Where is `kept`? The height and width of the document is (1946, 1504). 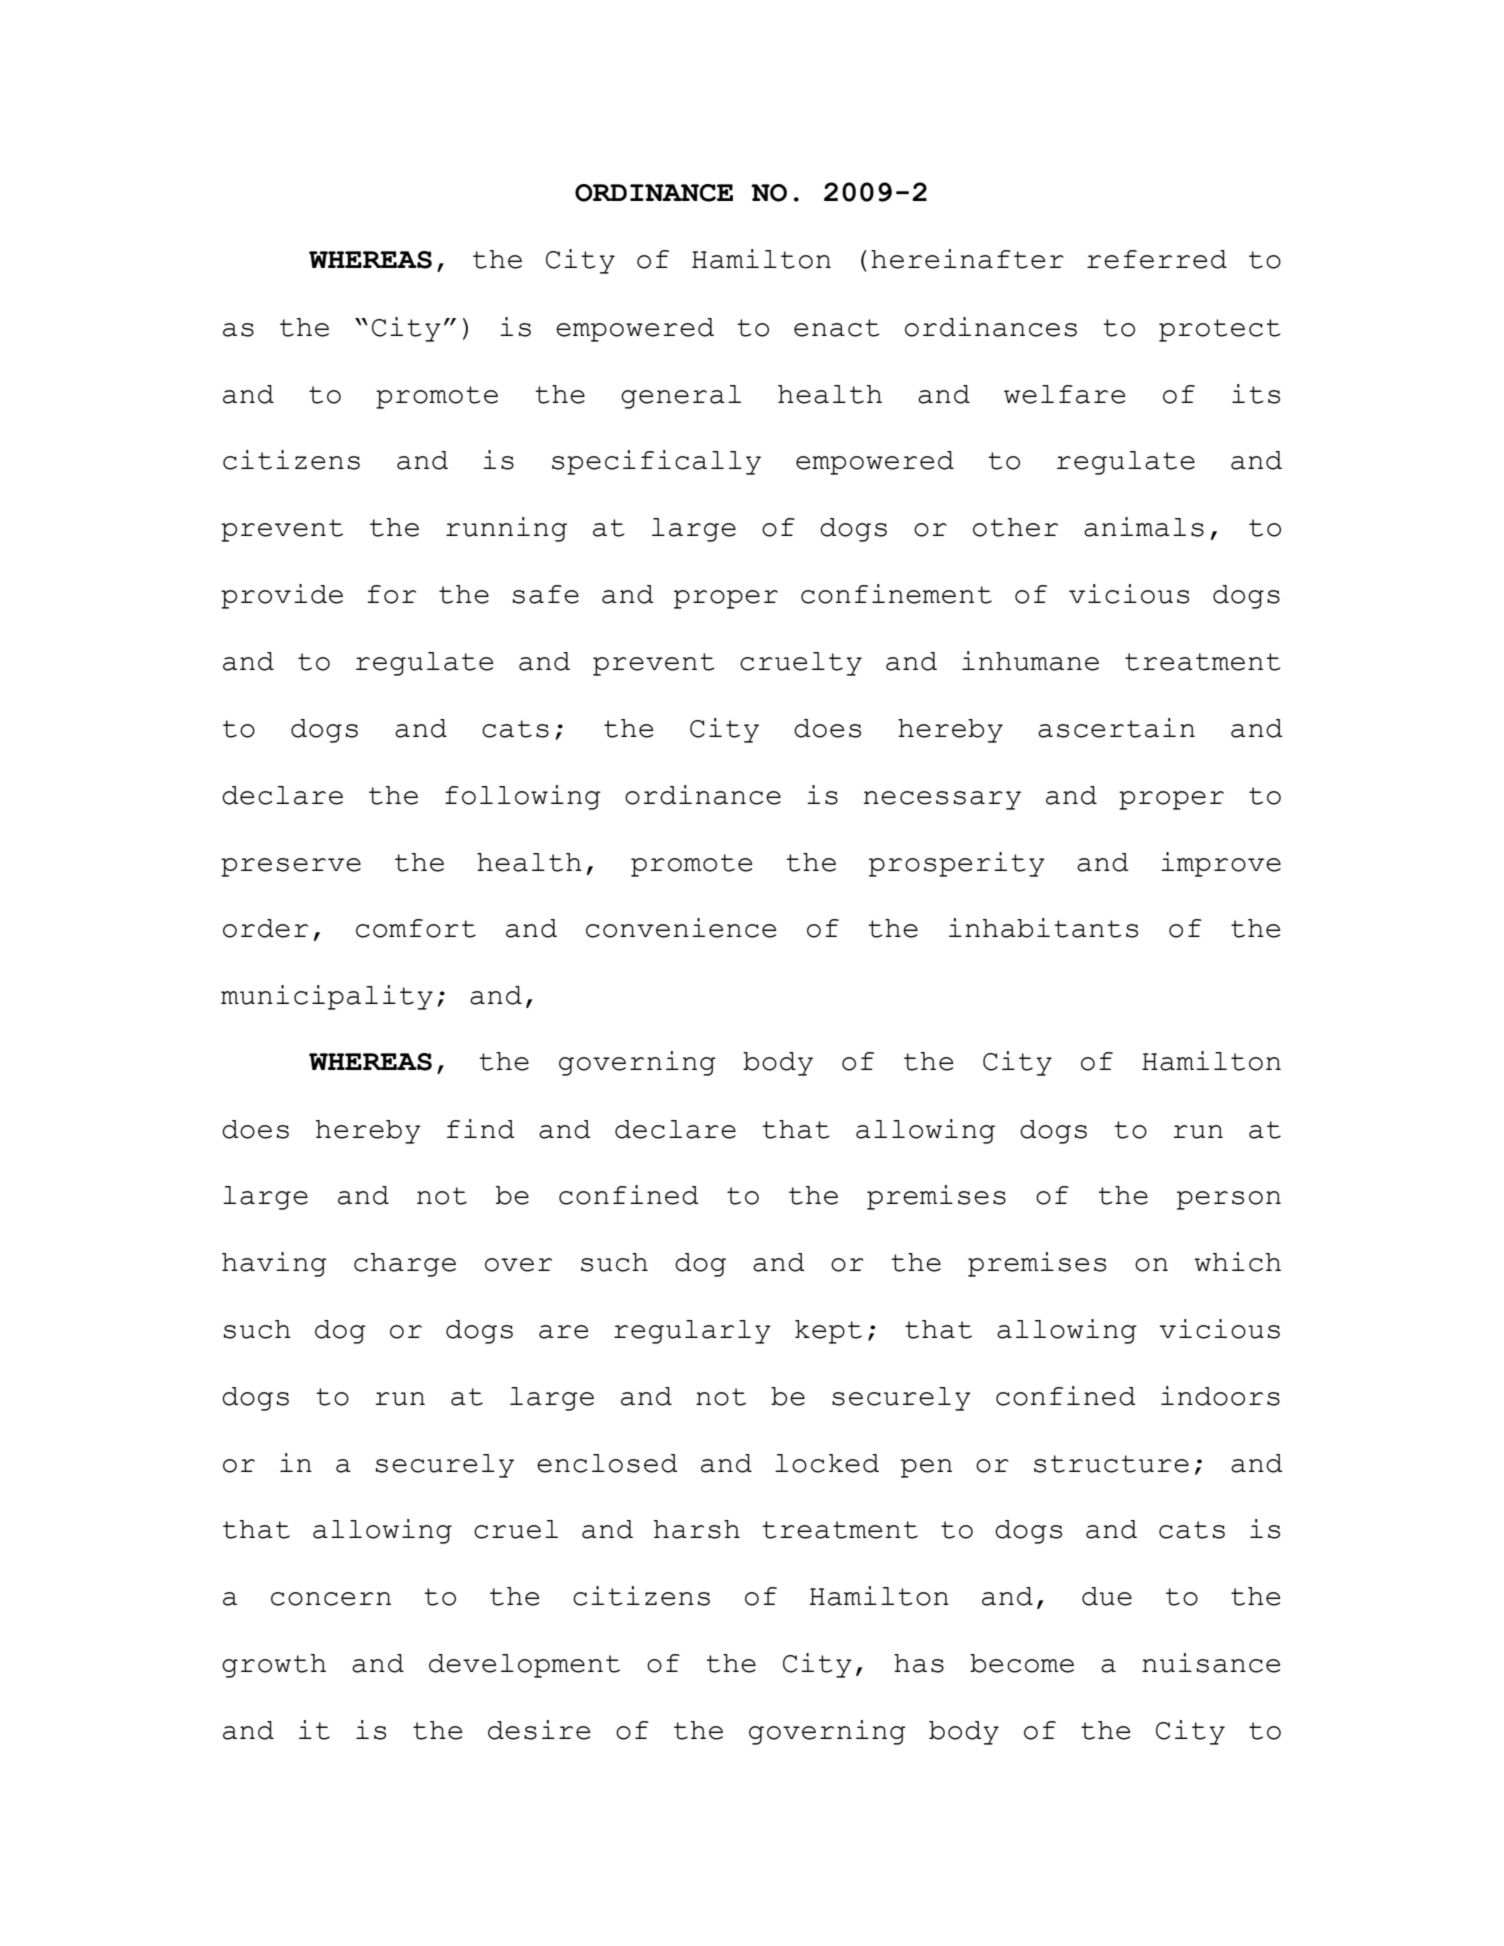 kept is located at coordinates (828, 1332).
